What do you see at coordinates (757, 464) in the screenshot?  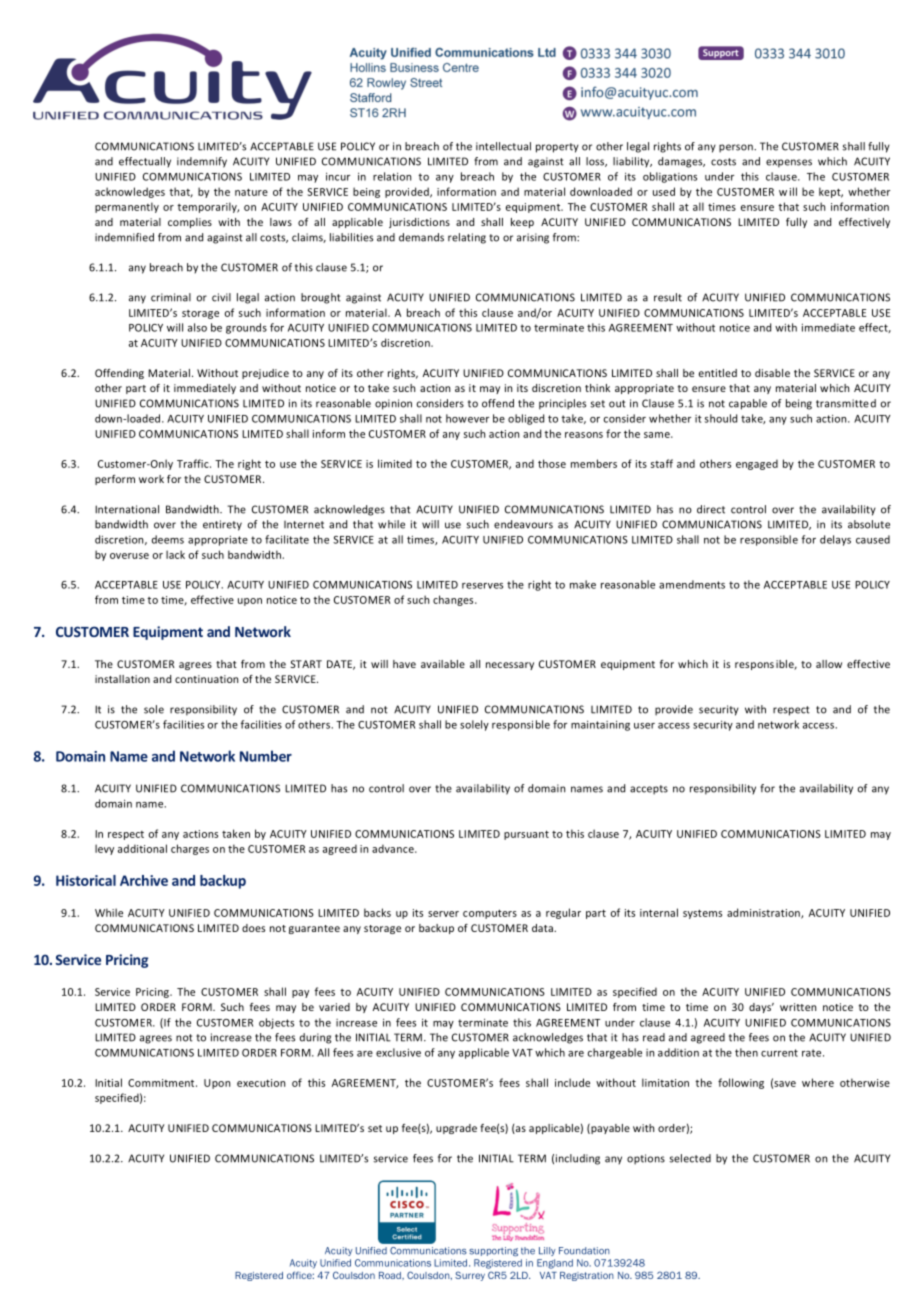 I see `engaged` at bounding box center [757, 464].
